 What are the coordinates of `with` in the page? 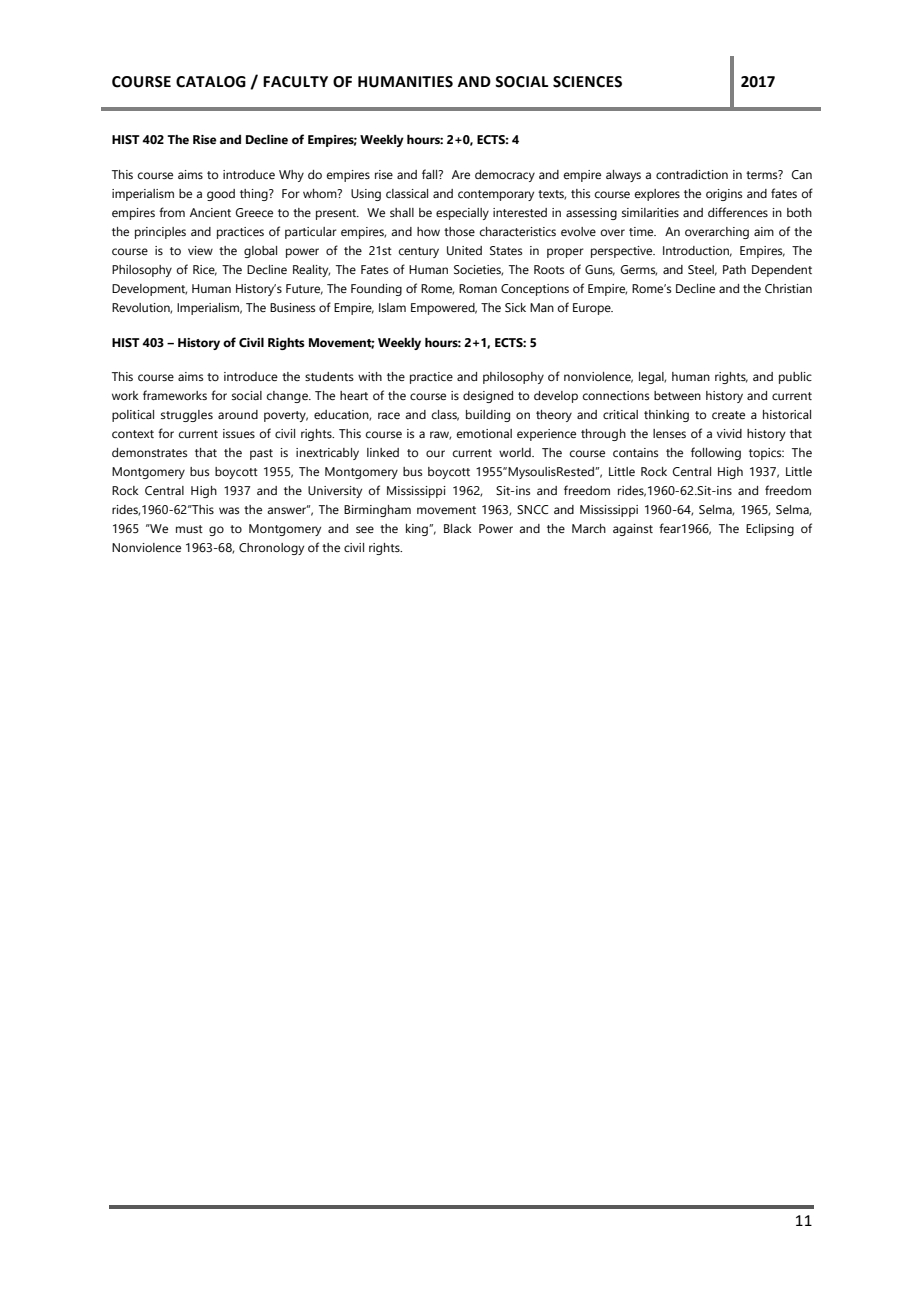 It's located at (370, 376).
